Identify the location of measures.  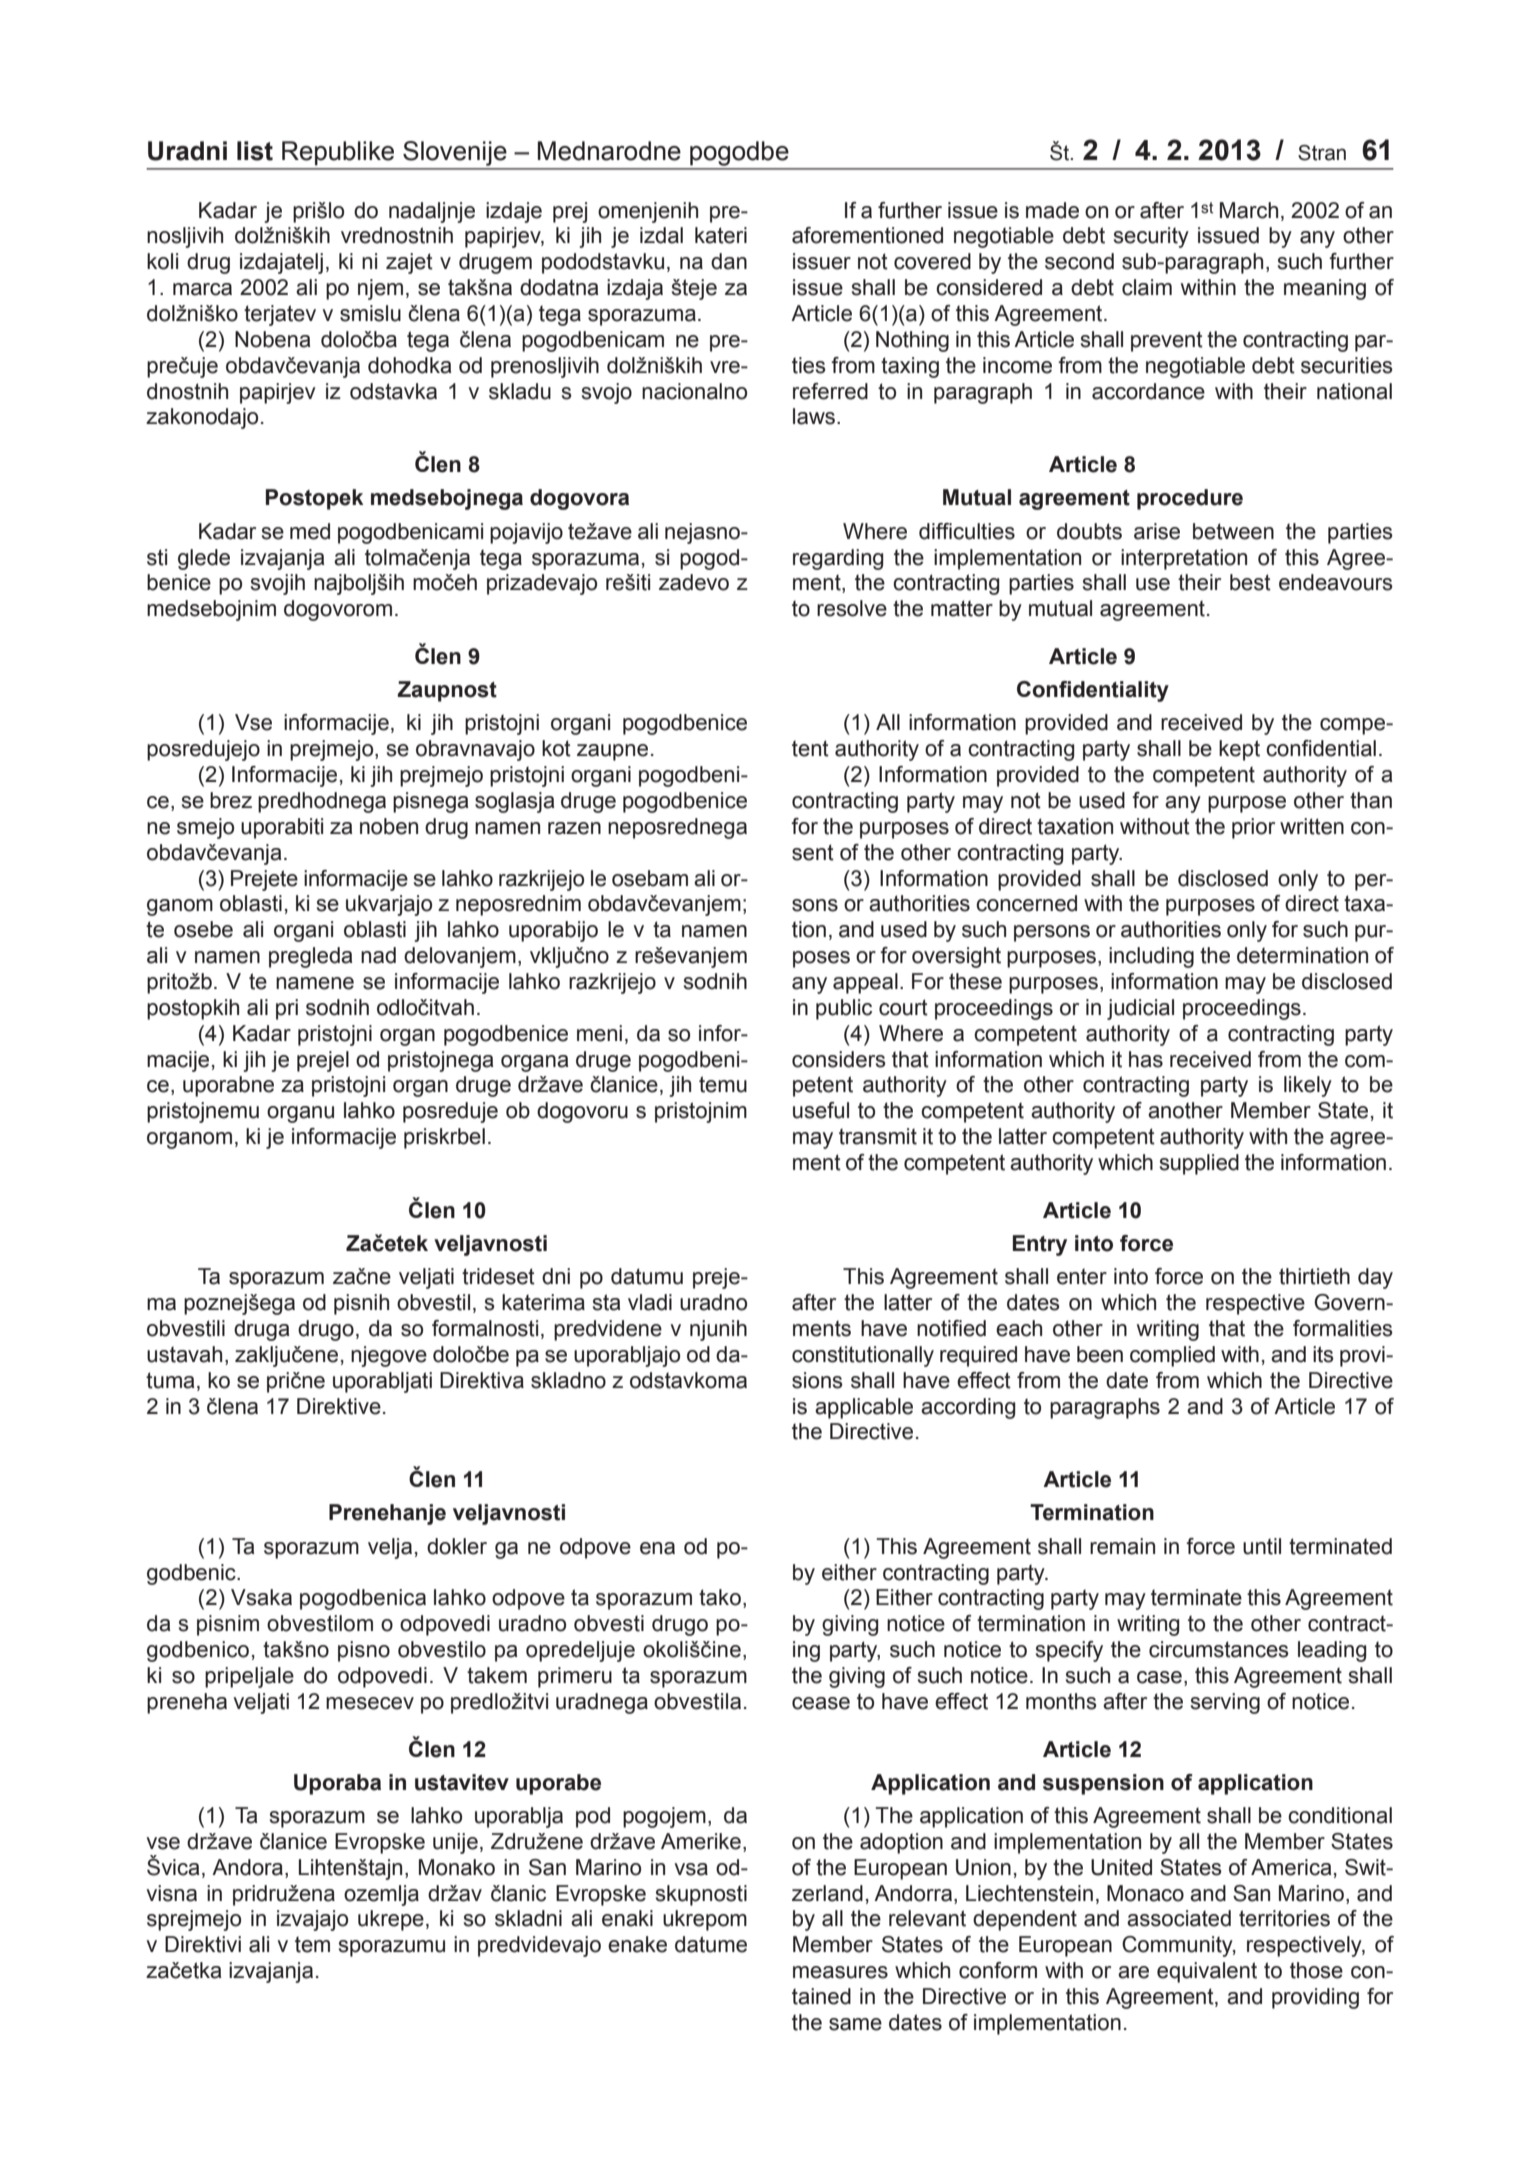
(840, 1972).
